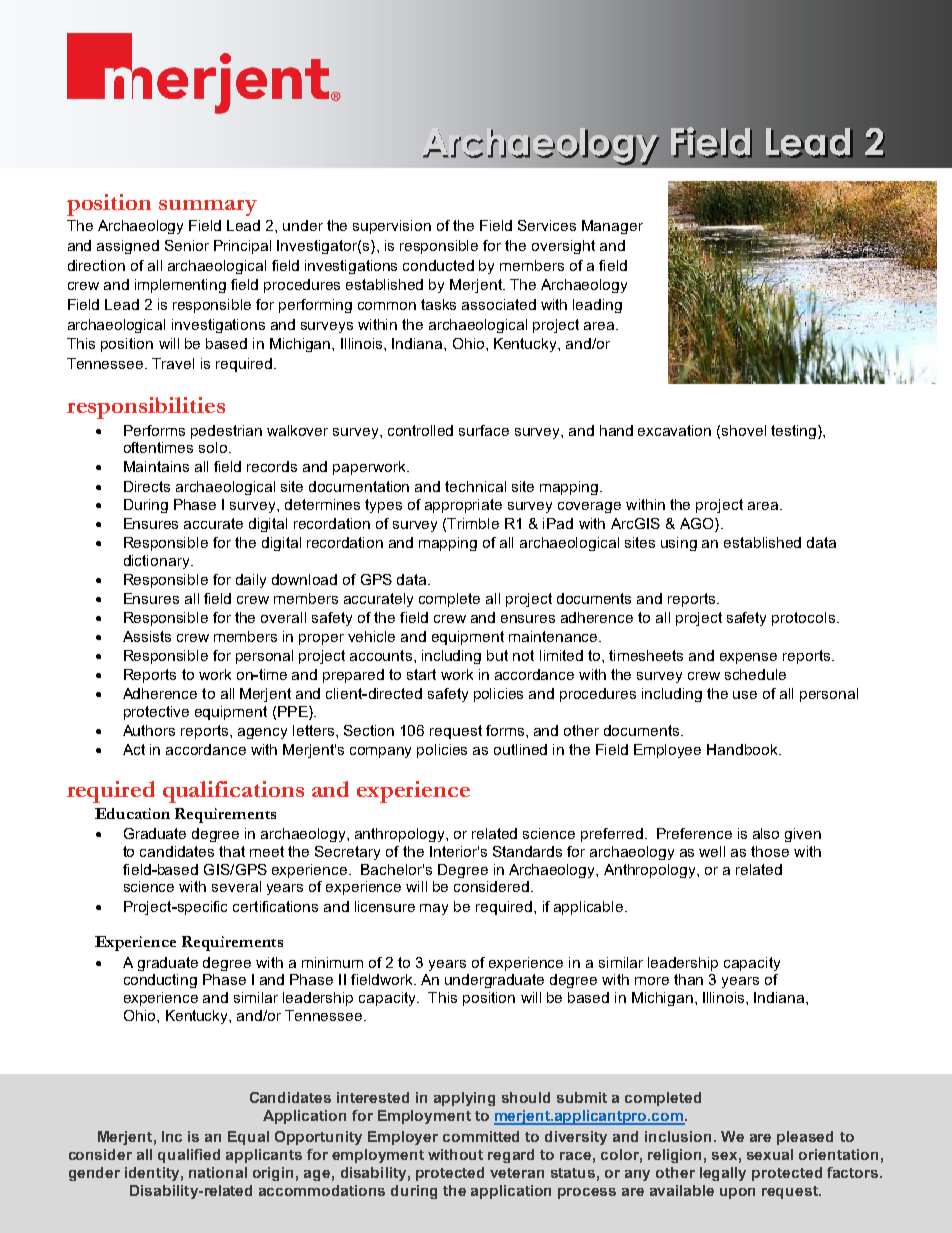  I want to click on use, so click(745, 695).
